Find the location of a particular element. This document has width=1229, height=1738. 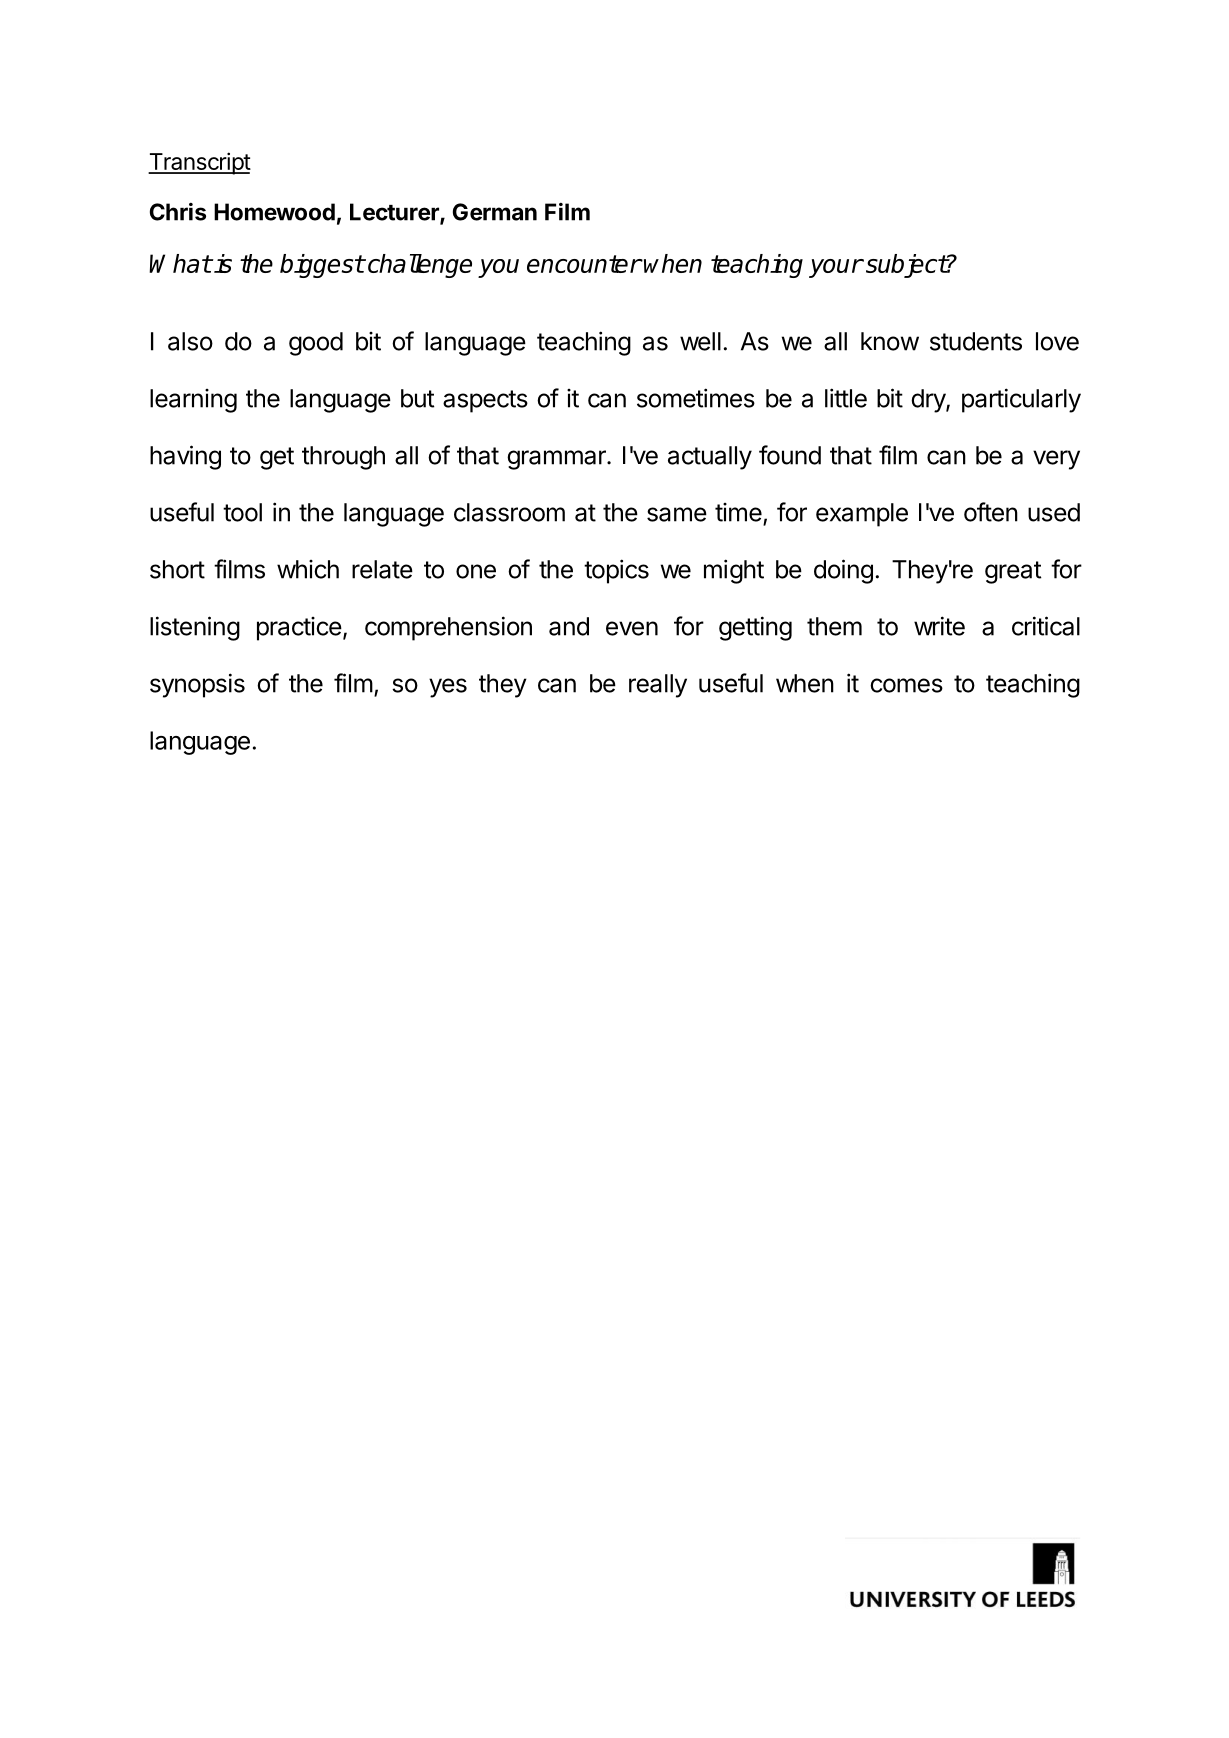

dry is located at coordinates (929, 401).
